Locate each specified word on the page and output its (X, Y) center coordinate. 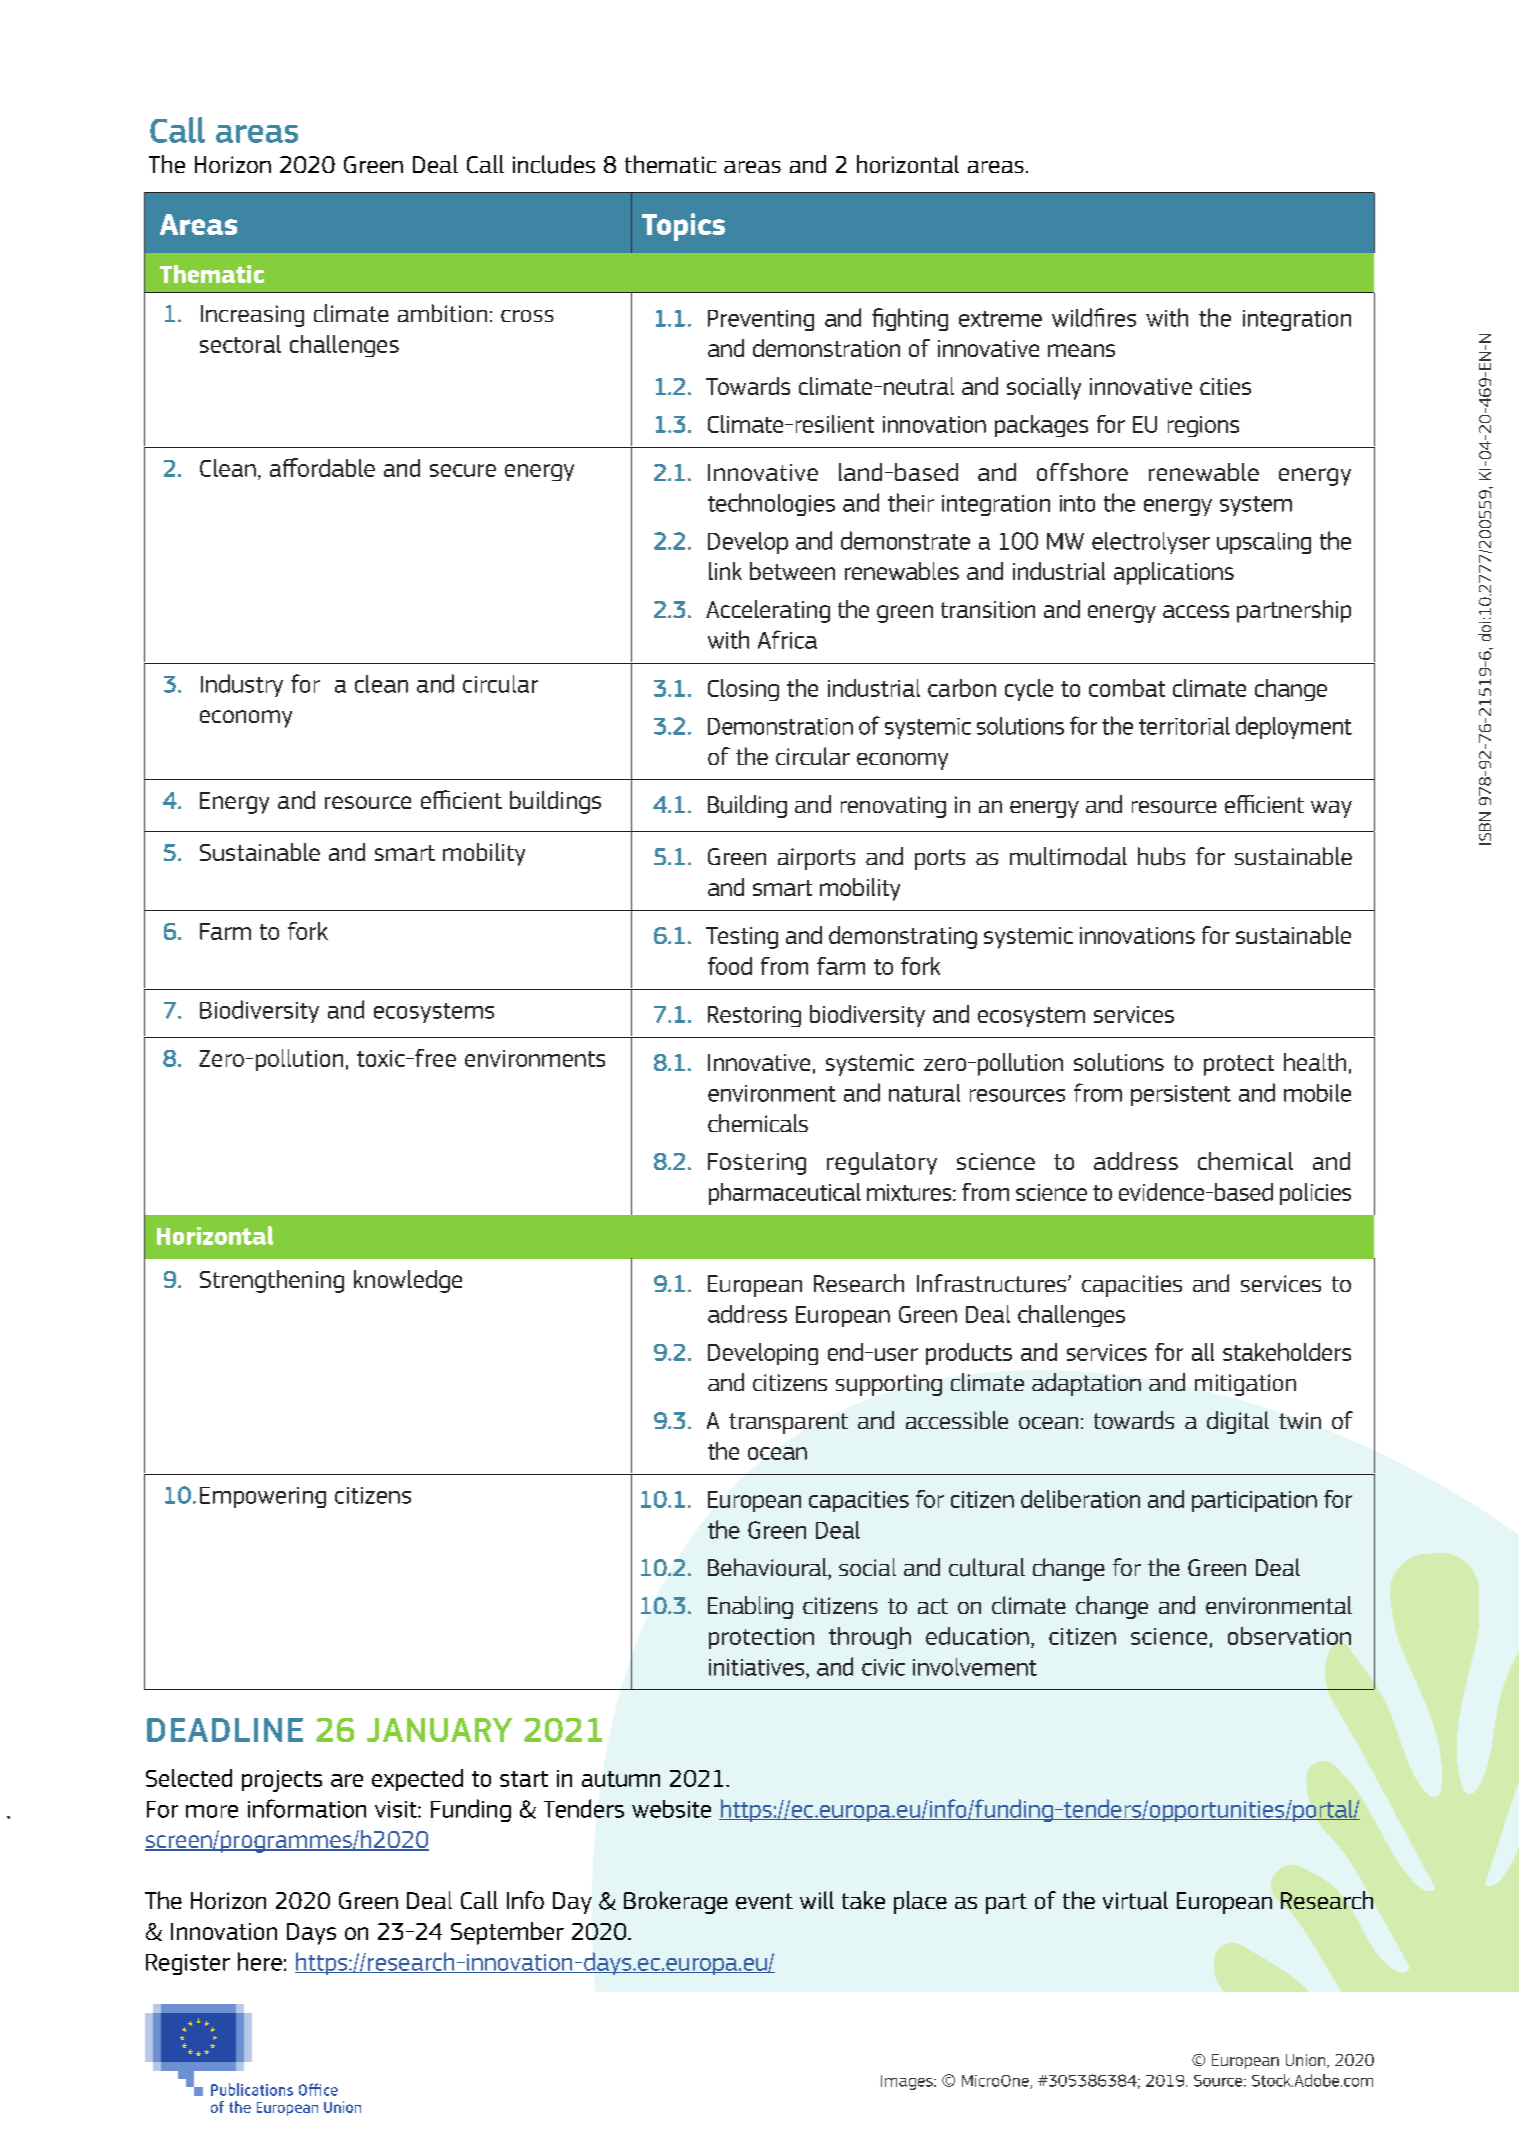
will (817, 1900)
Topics (683, 227)
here (260, 1961)
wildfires (1094, 317)
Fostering (757, 1164)
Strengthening (272, 1281)
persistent (1181, 1095)
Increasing (252, 316)
